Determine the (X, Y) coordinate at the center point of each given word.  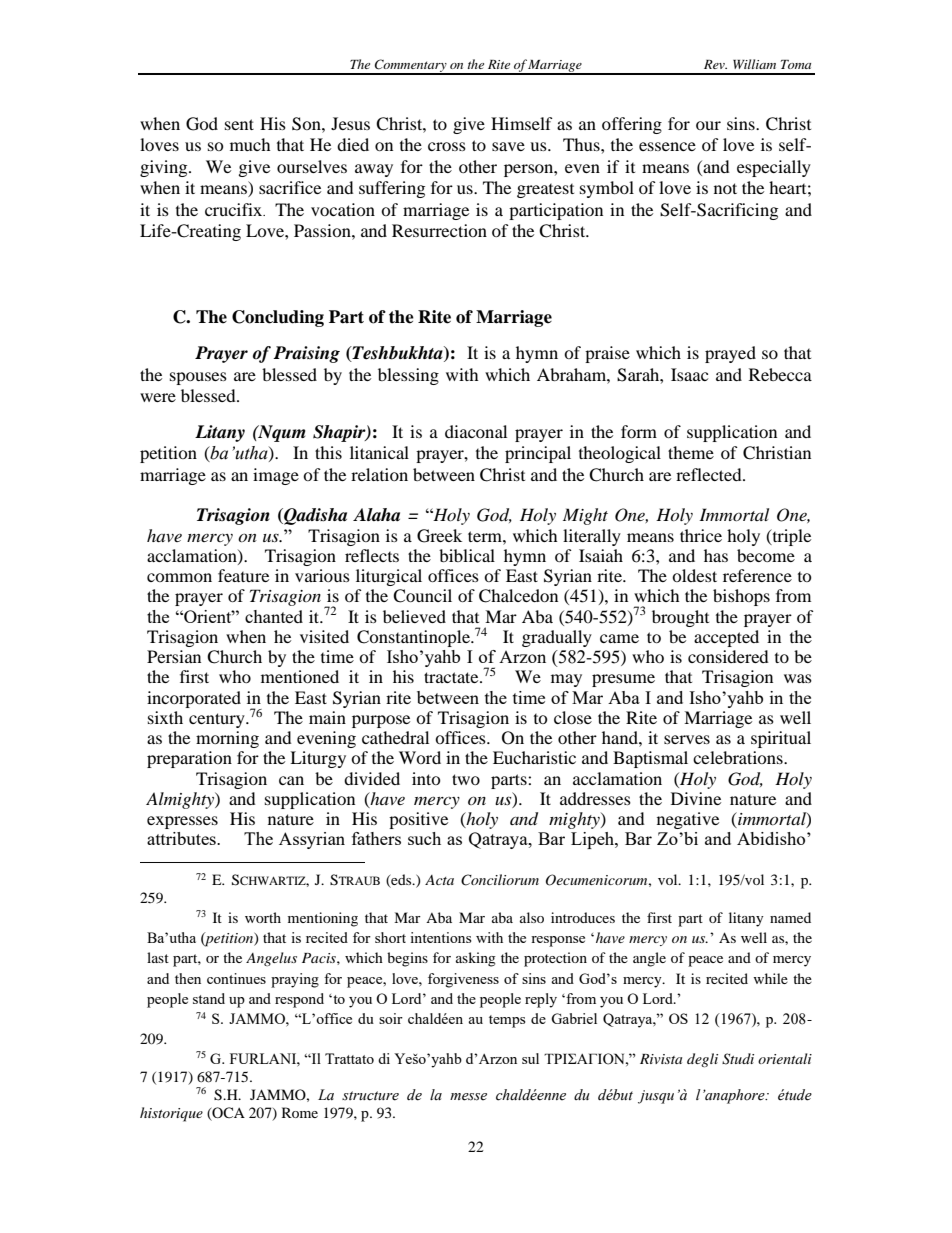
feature (243, 575)
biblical (467, 555)
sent (239, 124)
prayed (730, 354)
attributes (182, 838)
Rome (300, 1112)
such (424, 838)
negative (688, 820)
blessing (408, 376)
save (508, 146)
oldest (694, 575)
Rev (715, 64)
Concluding (278, 318)
